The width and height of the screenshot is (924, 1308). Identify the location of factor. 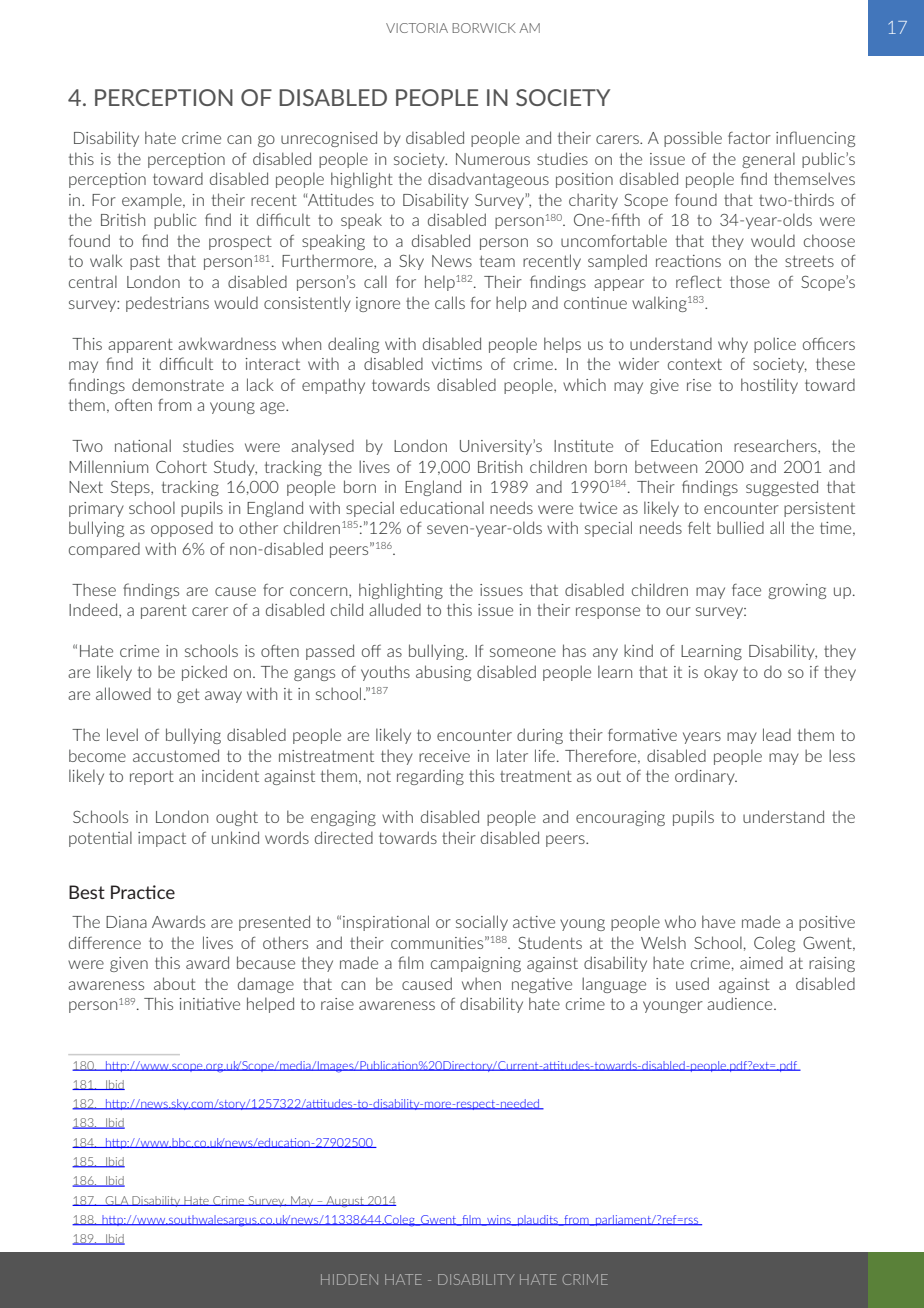
(749, 138).
